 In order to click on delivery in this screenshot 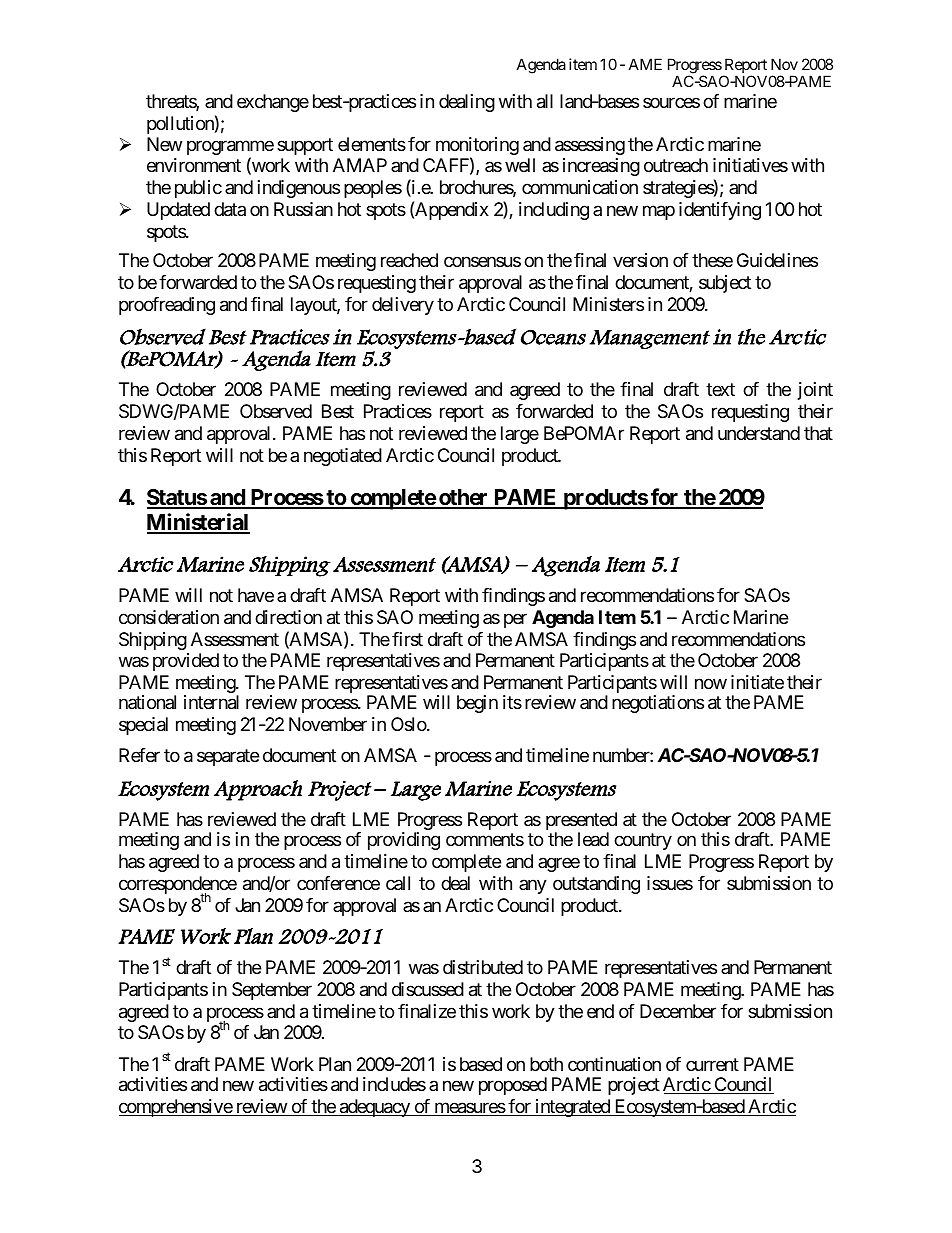, I will do `click(403, 306)`.
